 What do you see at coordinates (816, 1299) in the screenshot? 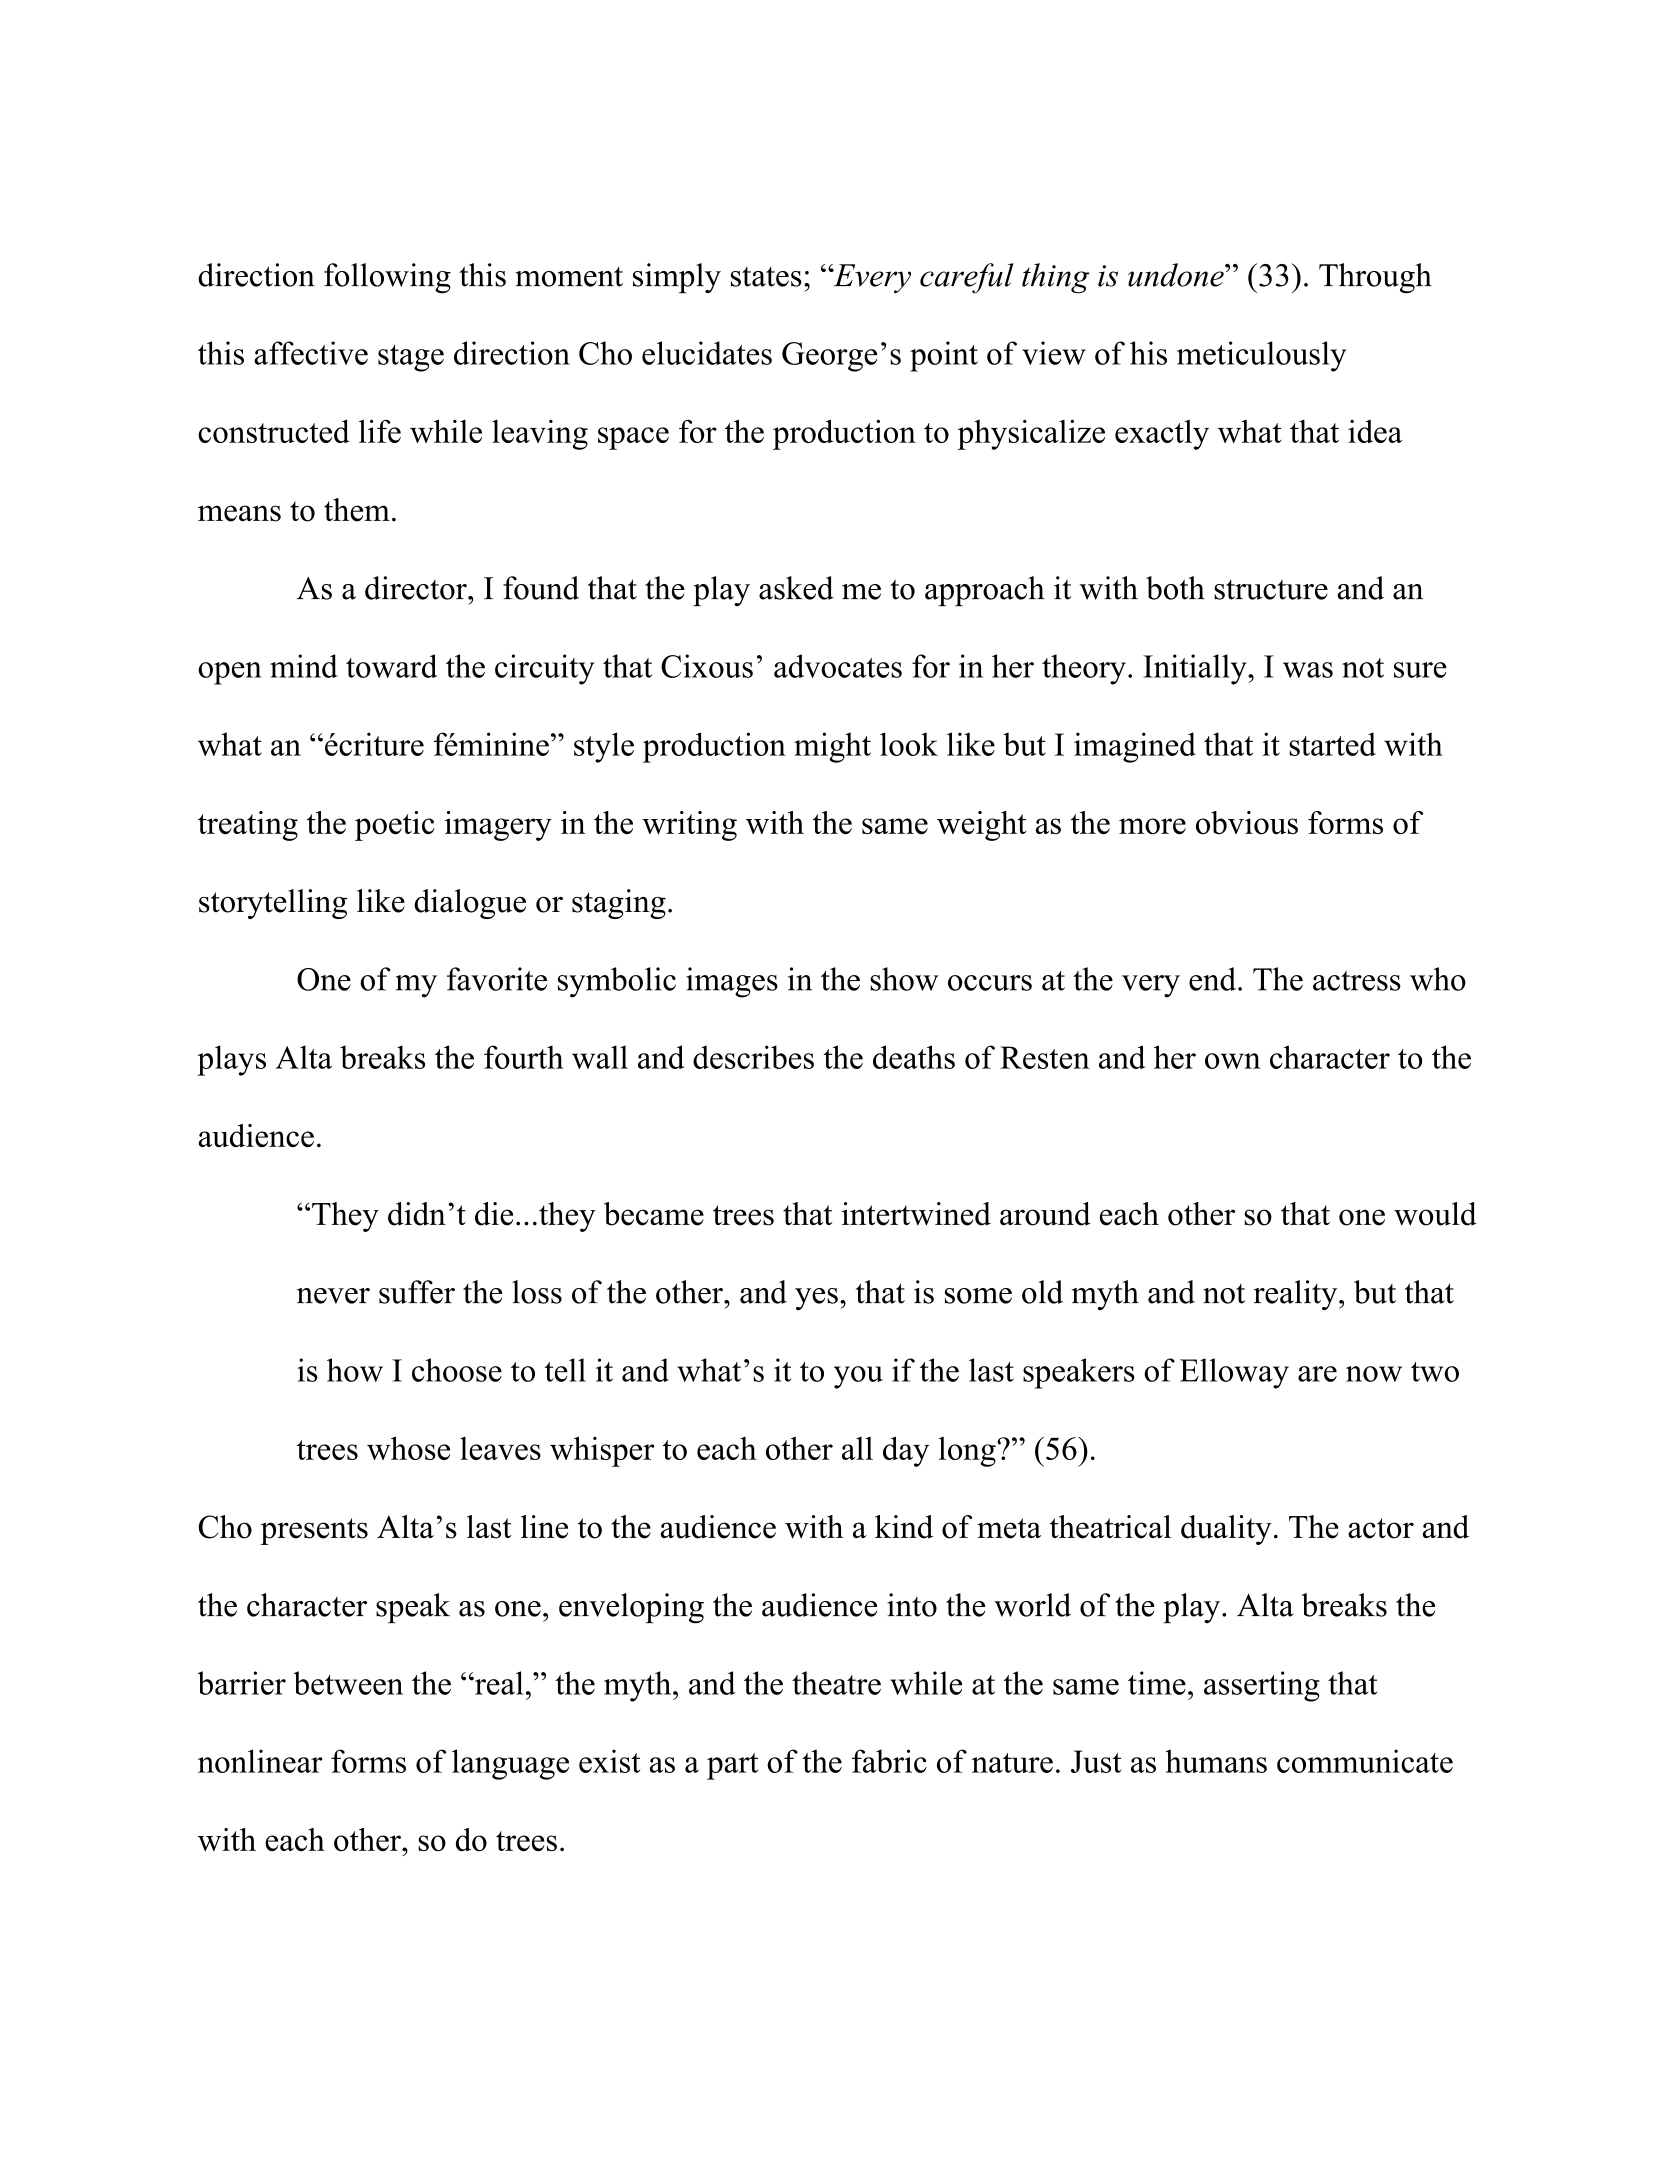
I see `yes` at bounding box center [816, 1299].
